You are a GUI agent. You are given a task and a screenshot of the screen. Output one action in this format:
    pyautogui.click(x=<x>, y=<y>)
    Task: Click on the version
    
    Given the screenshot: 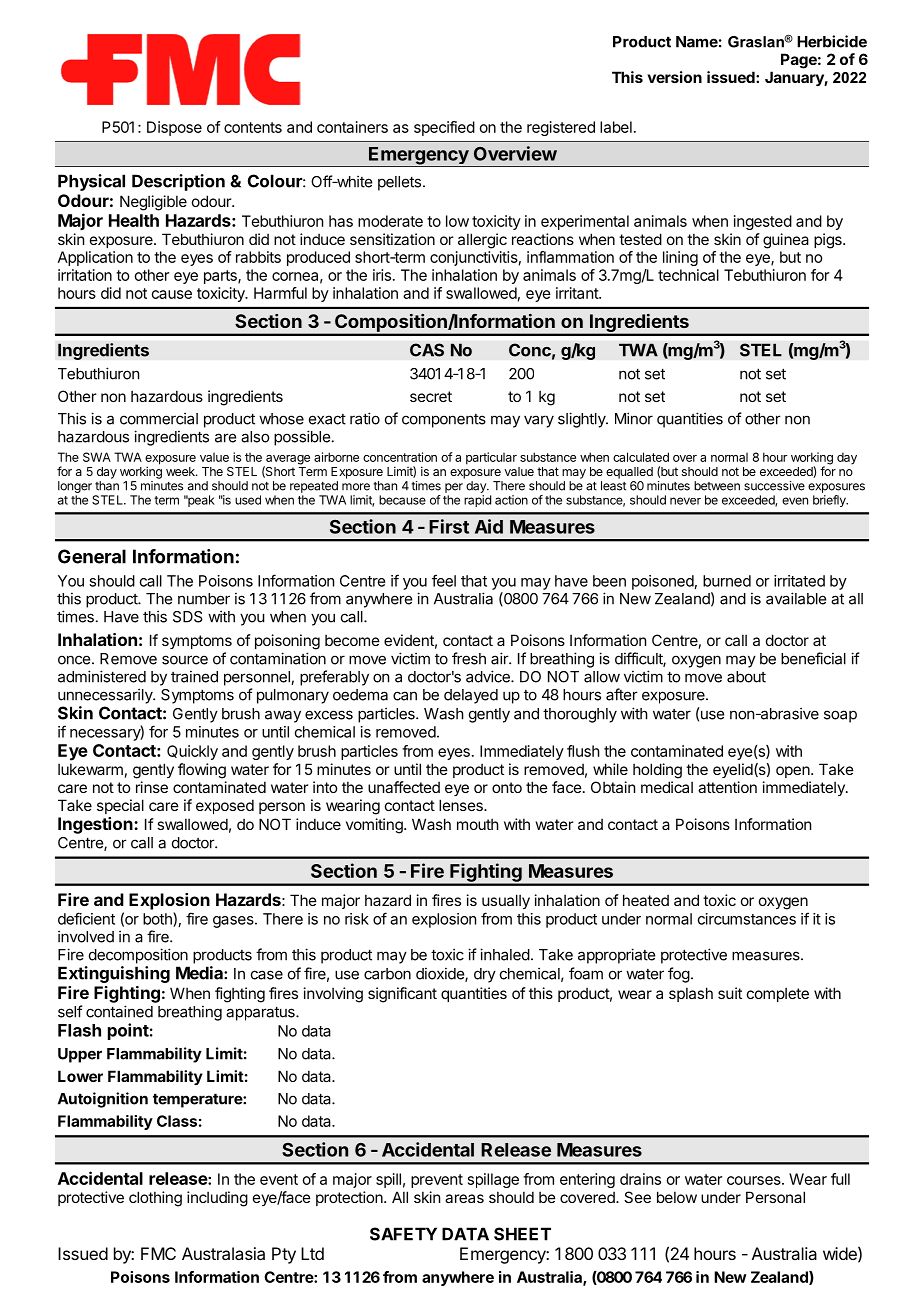 What is the action you would take?
    pyautogui.click(x=675, y=77)
